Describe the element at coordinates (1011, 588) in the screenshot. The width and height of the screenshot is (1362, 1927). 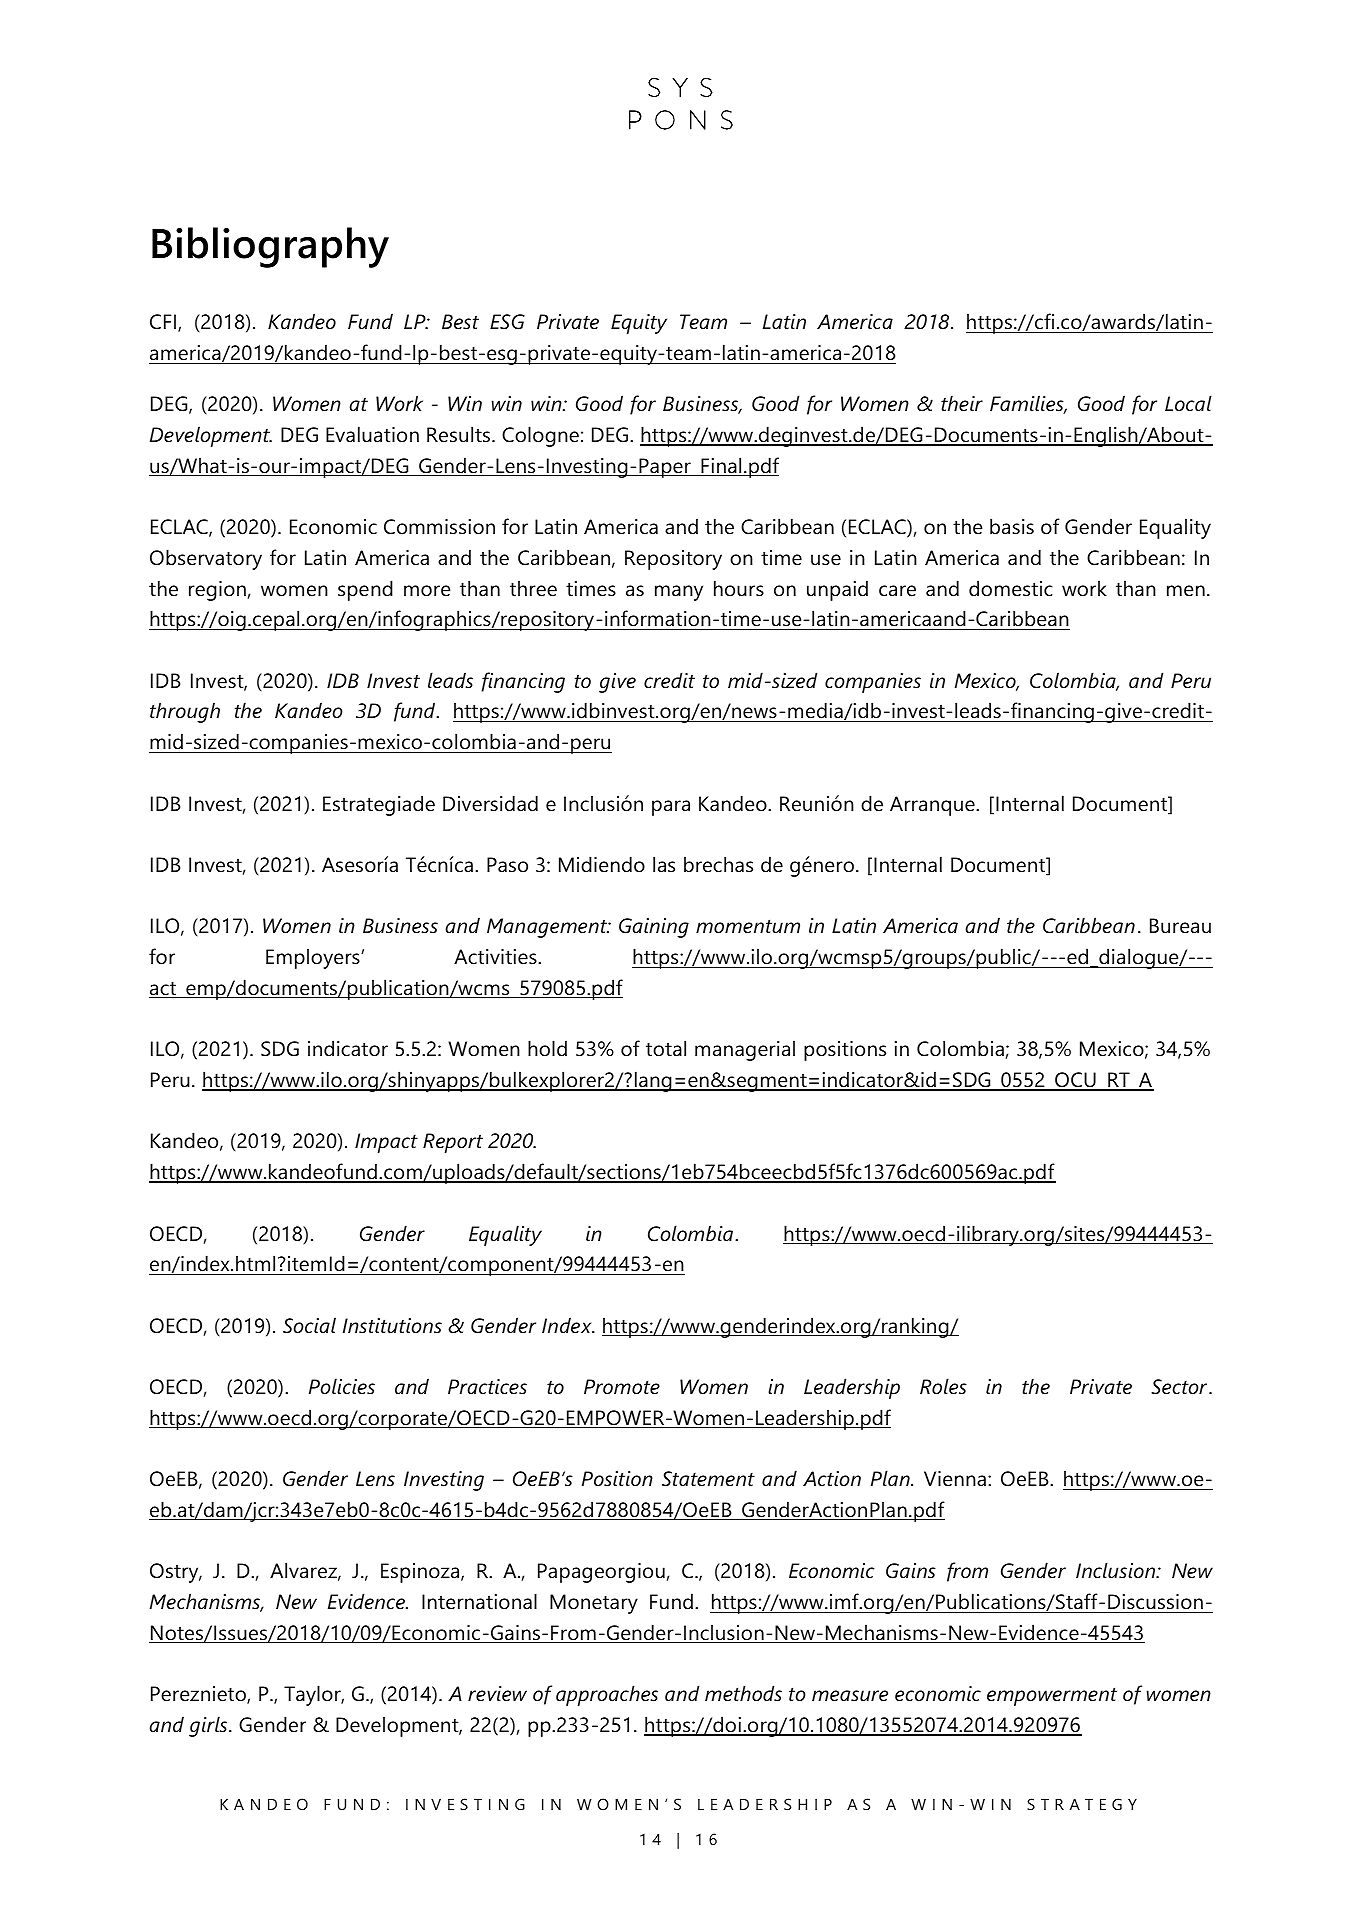
I see `domestic` at that location.
